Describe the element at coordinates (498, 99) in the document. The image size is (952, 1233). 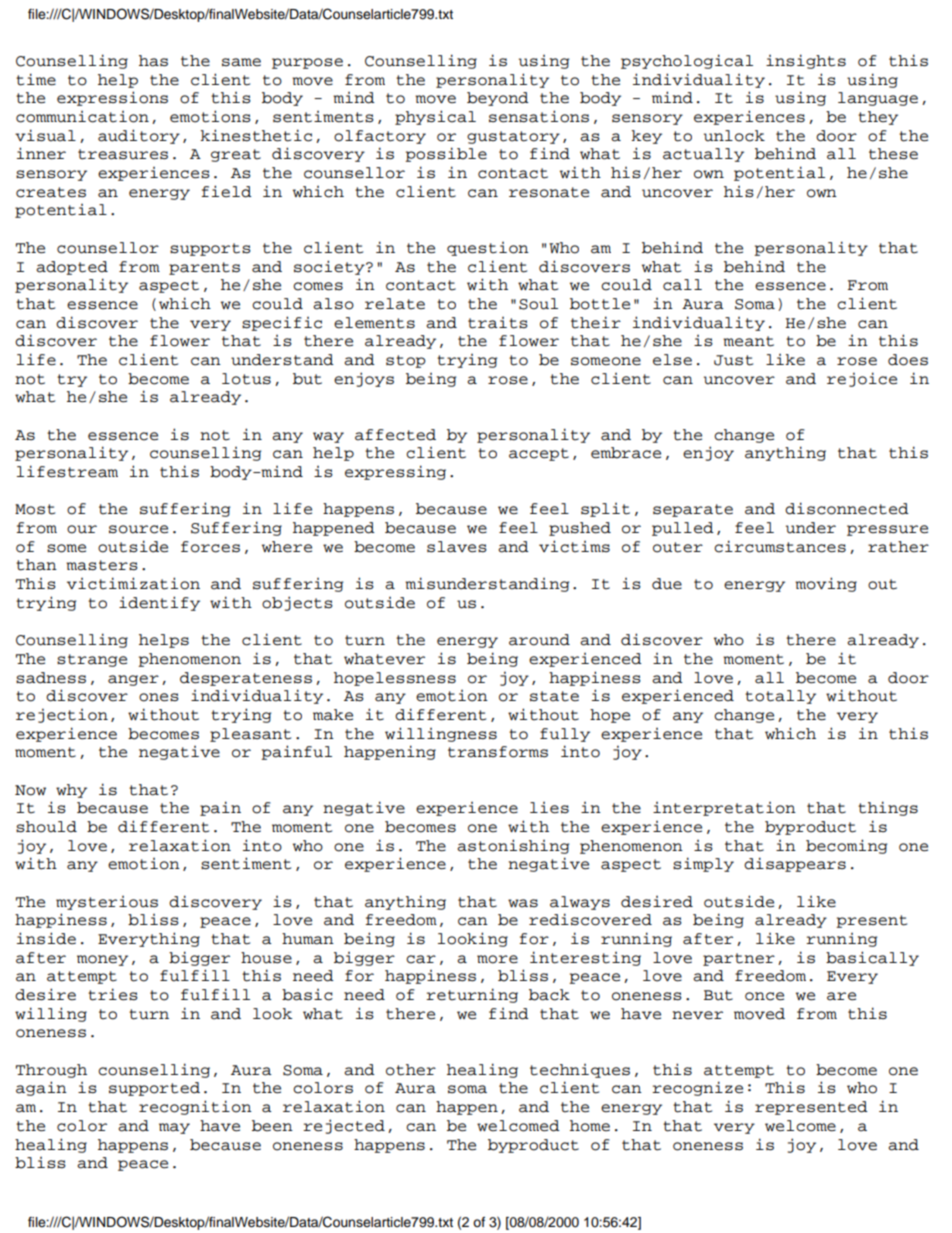
I see `beyond` at that location.
